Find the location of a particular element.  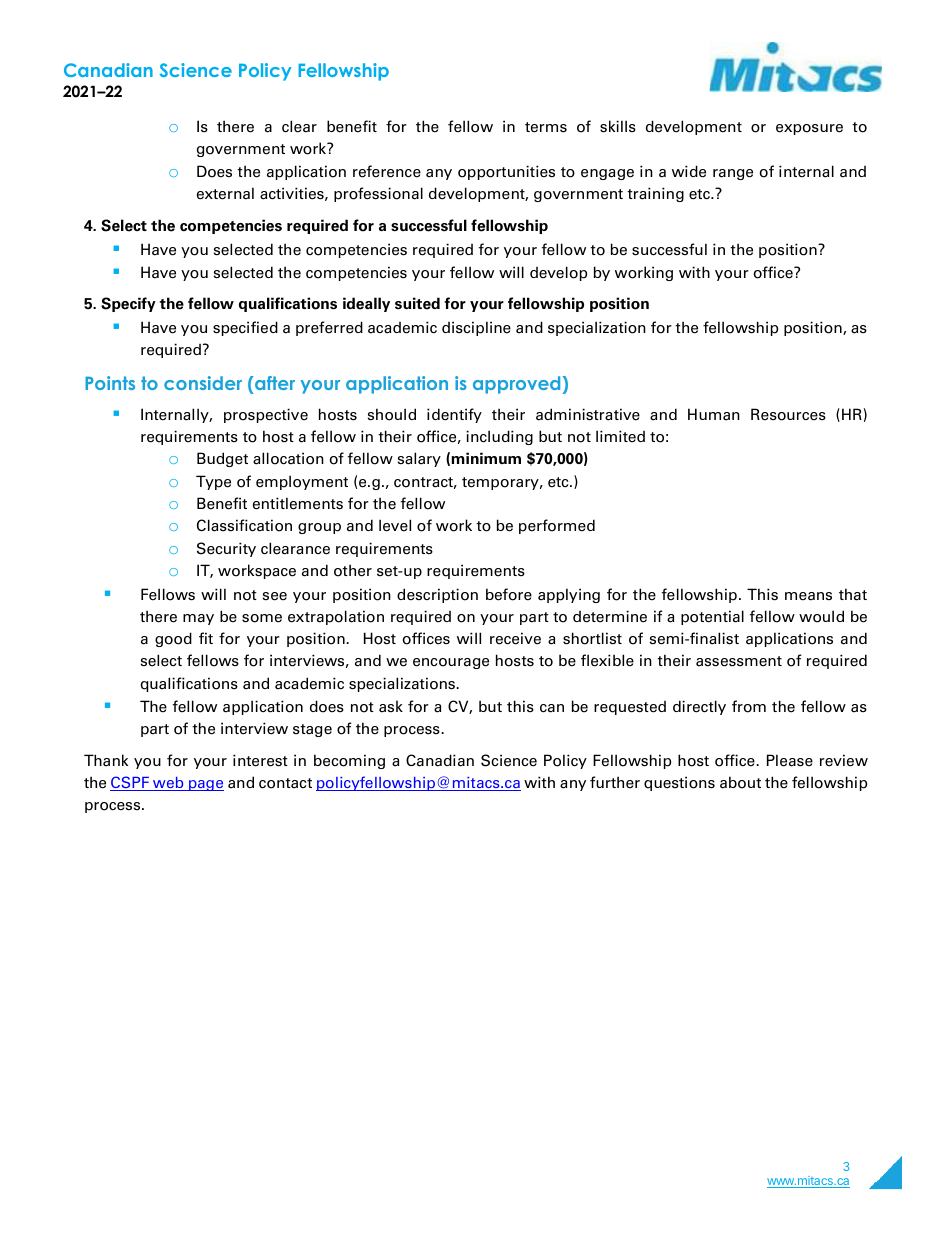

external is located at coordinates (225, 193).
